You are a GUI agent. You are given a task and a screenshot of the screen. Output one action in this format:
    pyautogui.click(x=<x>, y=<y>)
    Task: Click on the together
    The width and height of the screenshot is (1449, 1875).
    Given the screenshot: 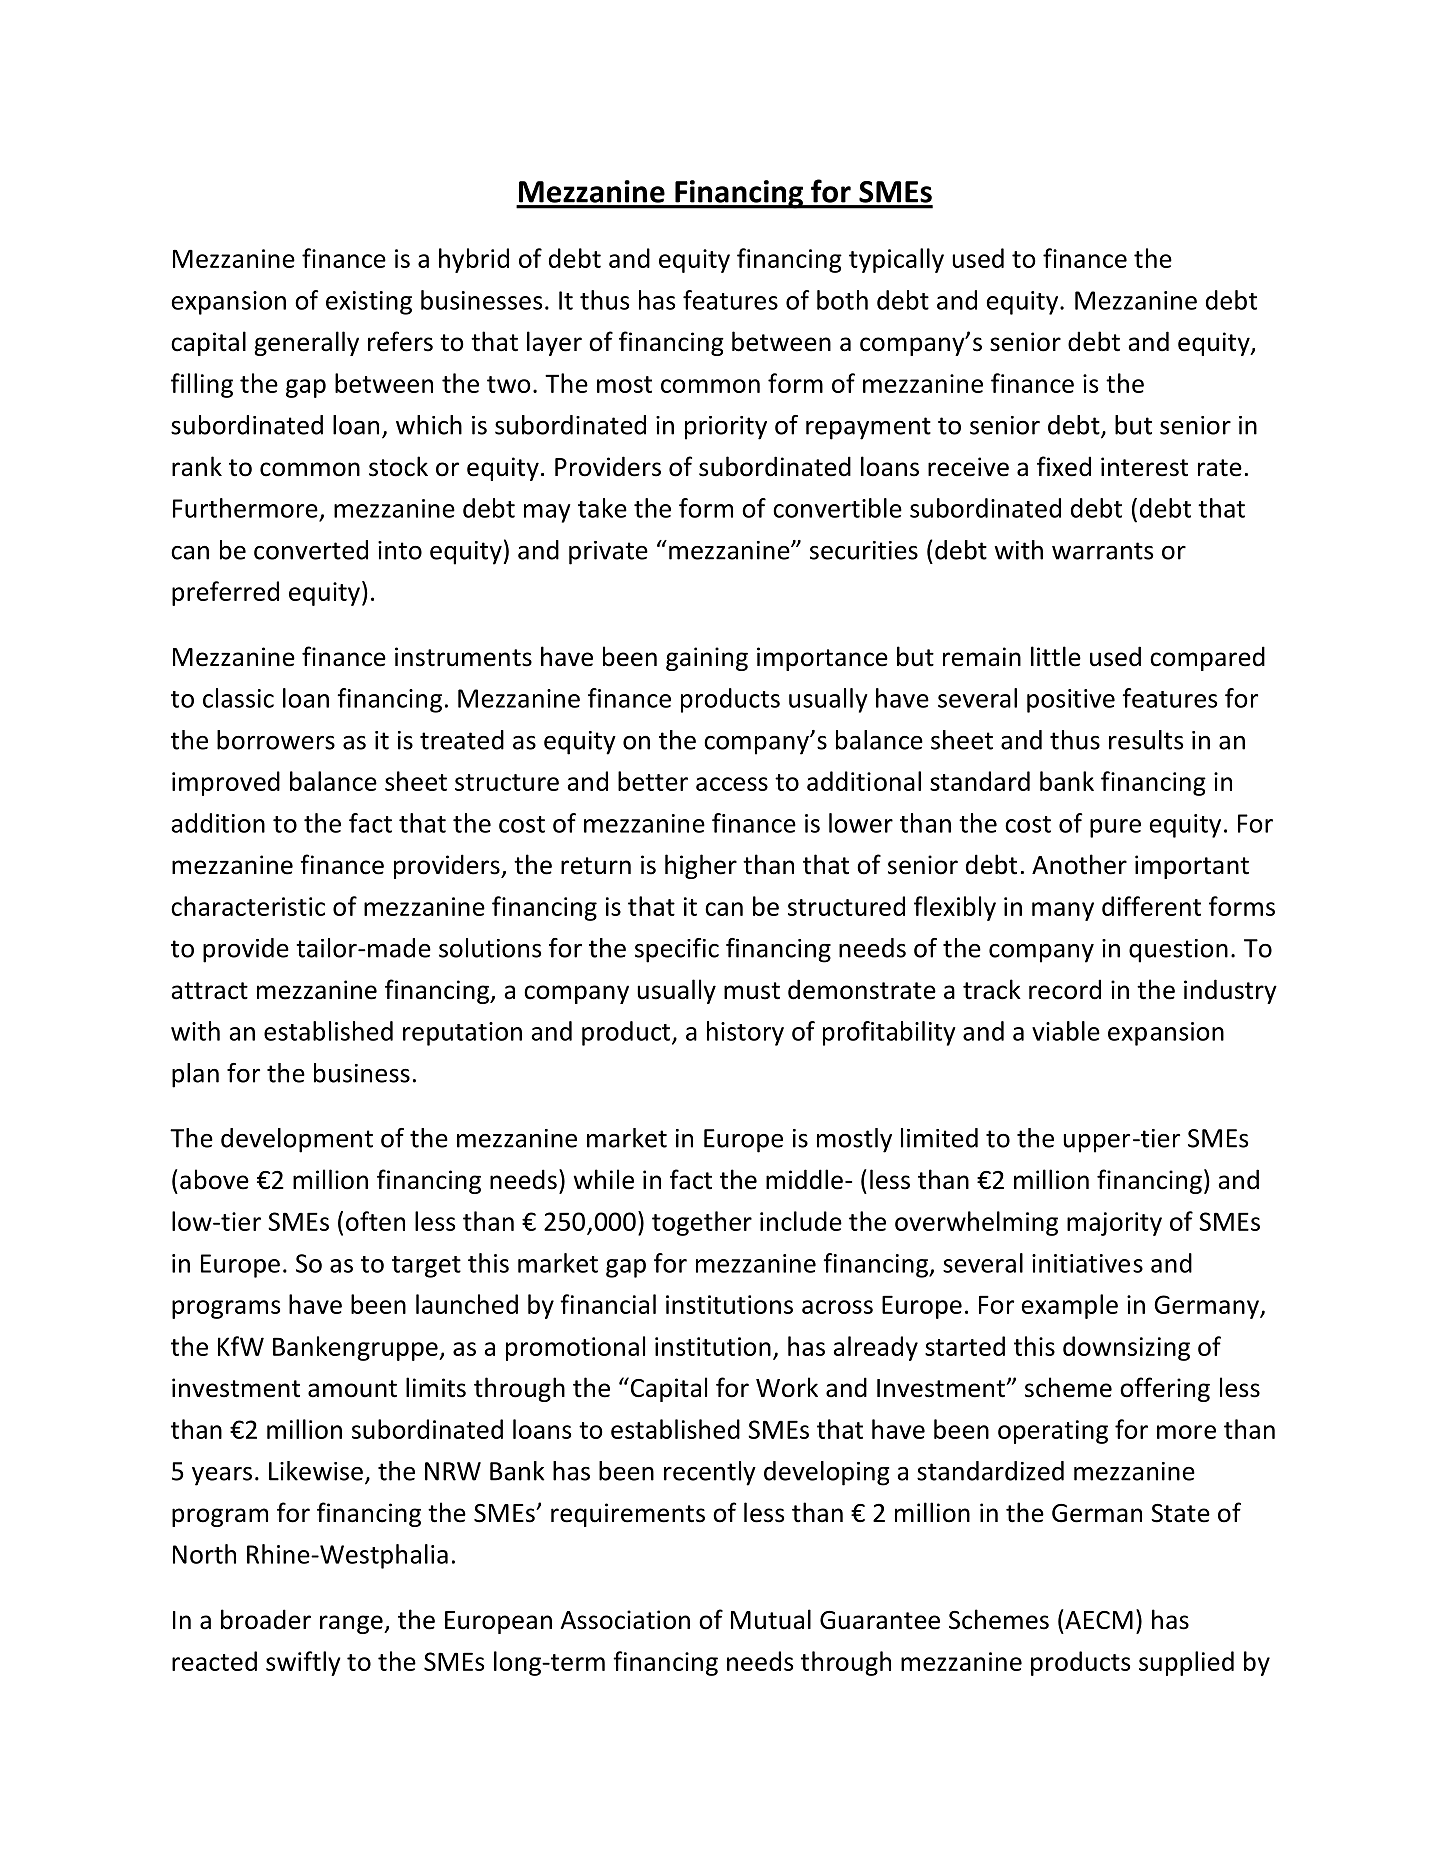 What is the action you would take?
    pyautogui.click(x=702, y=1223)
